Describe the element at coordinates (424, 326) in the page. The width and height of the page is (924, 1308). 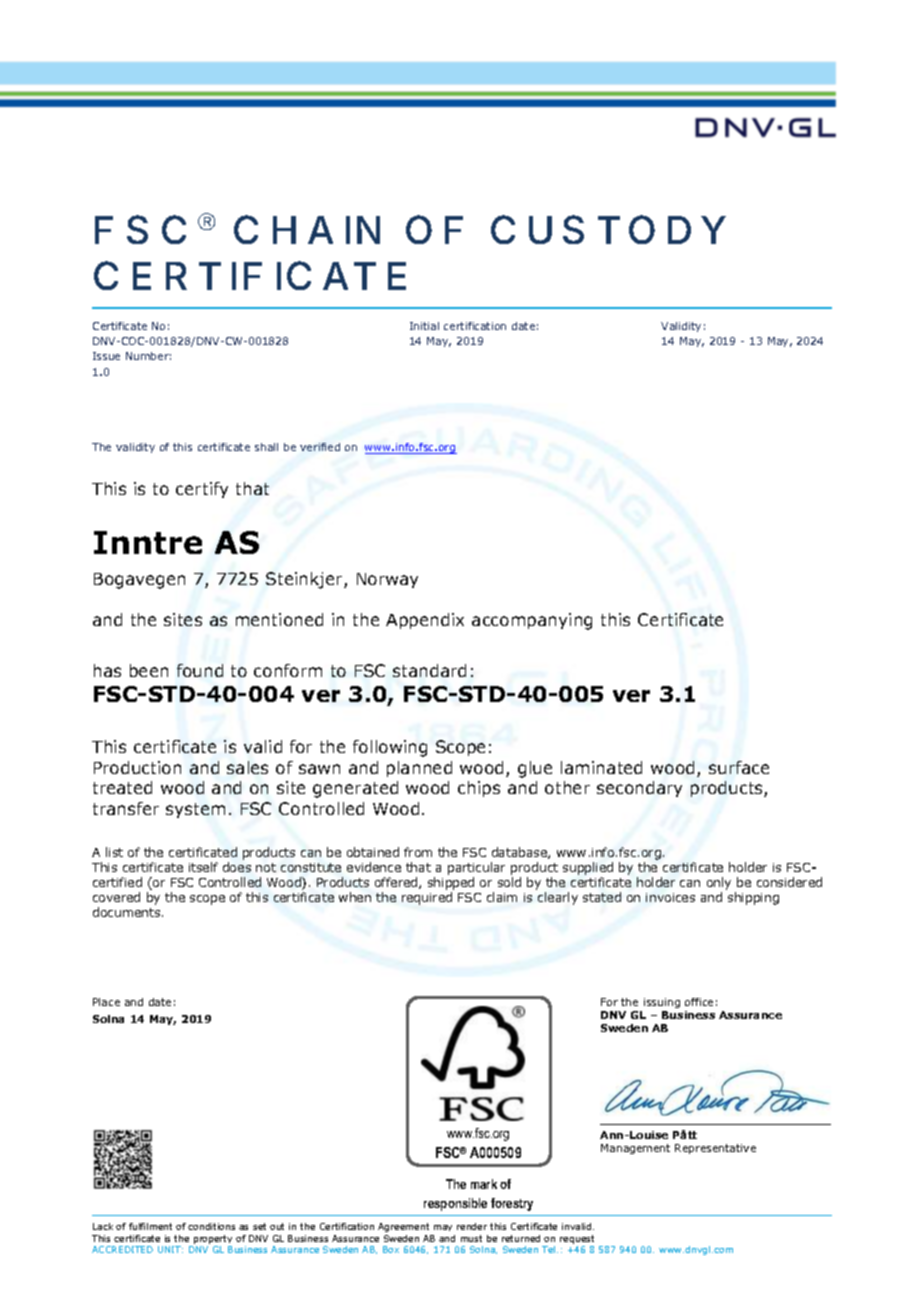
I see `Initial` at that location.
